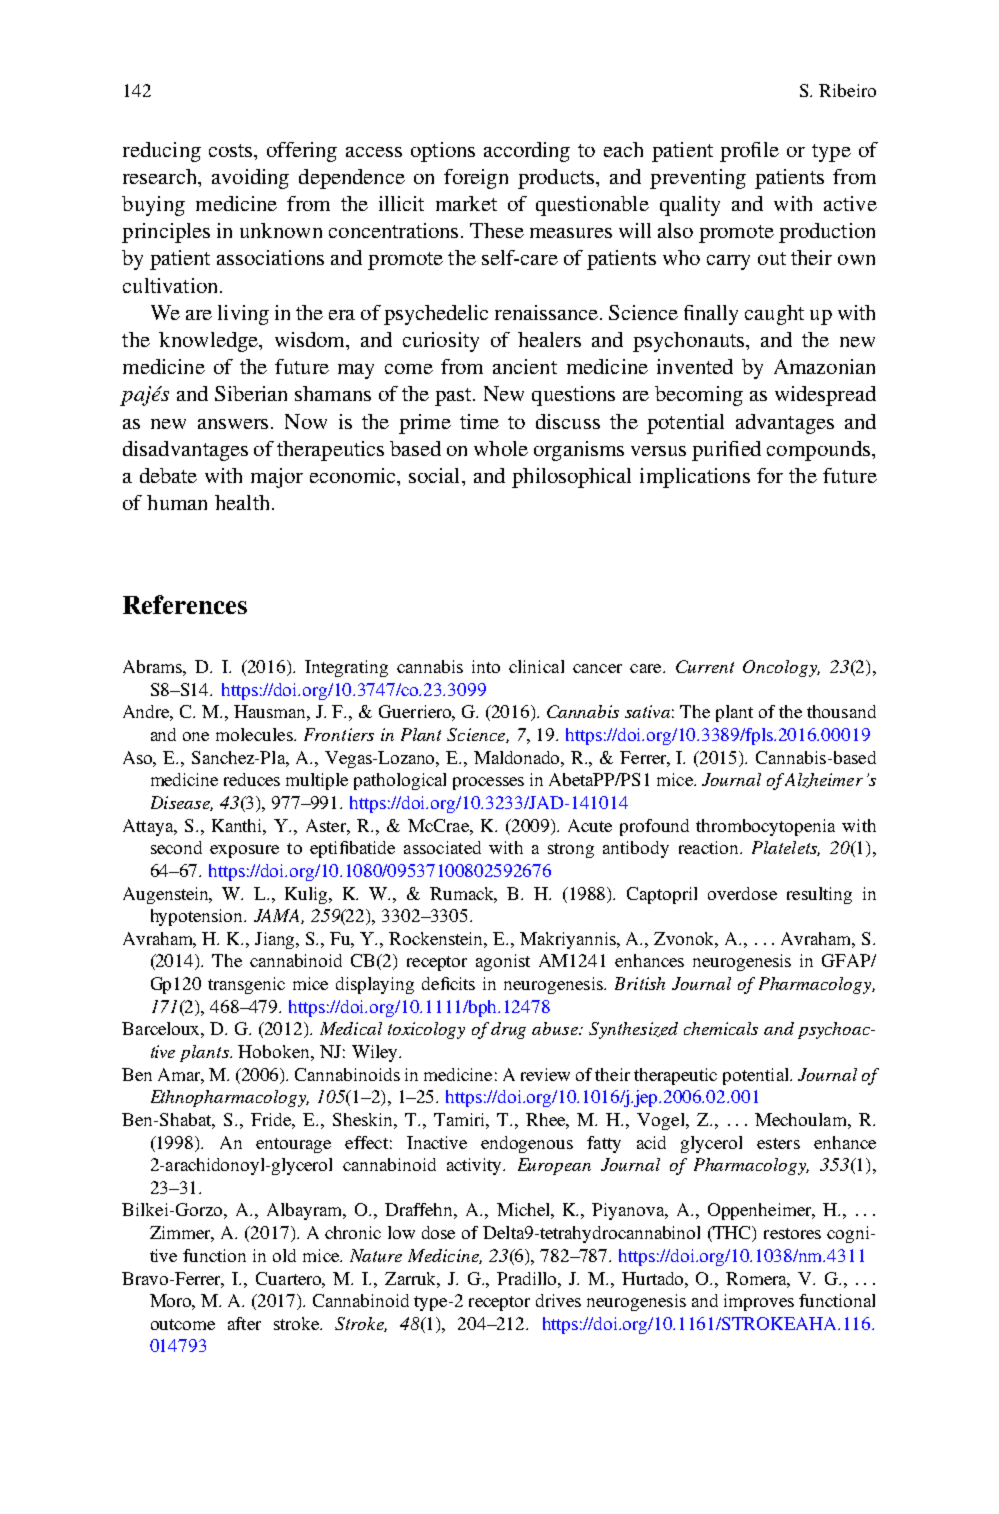 The height and width of the screenshot is (1514, 999). I want to click on according, so click(527, 152).
